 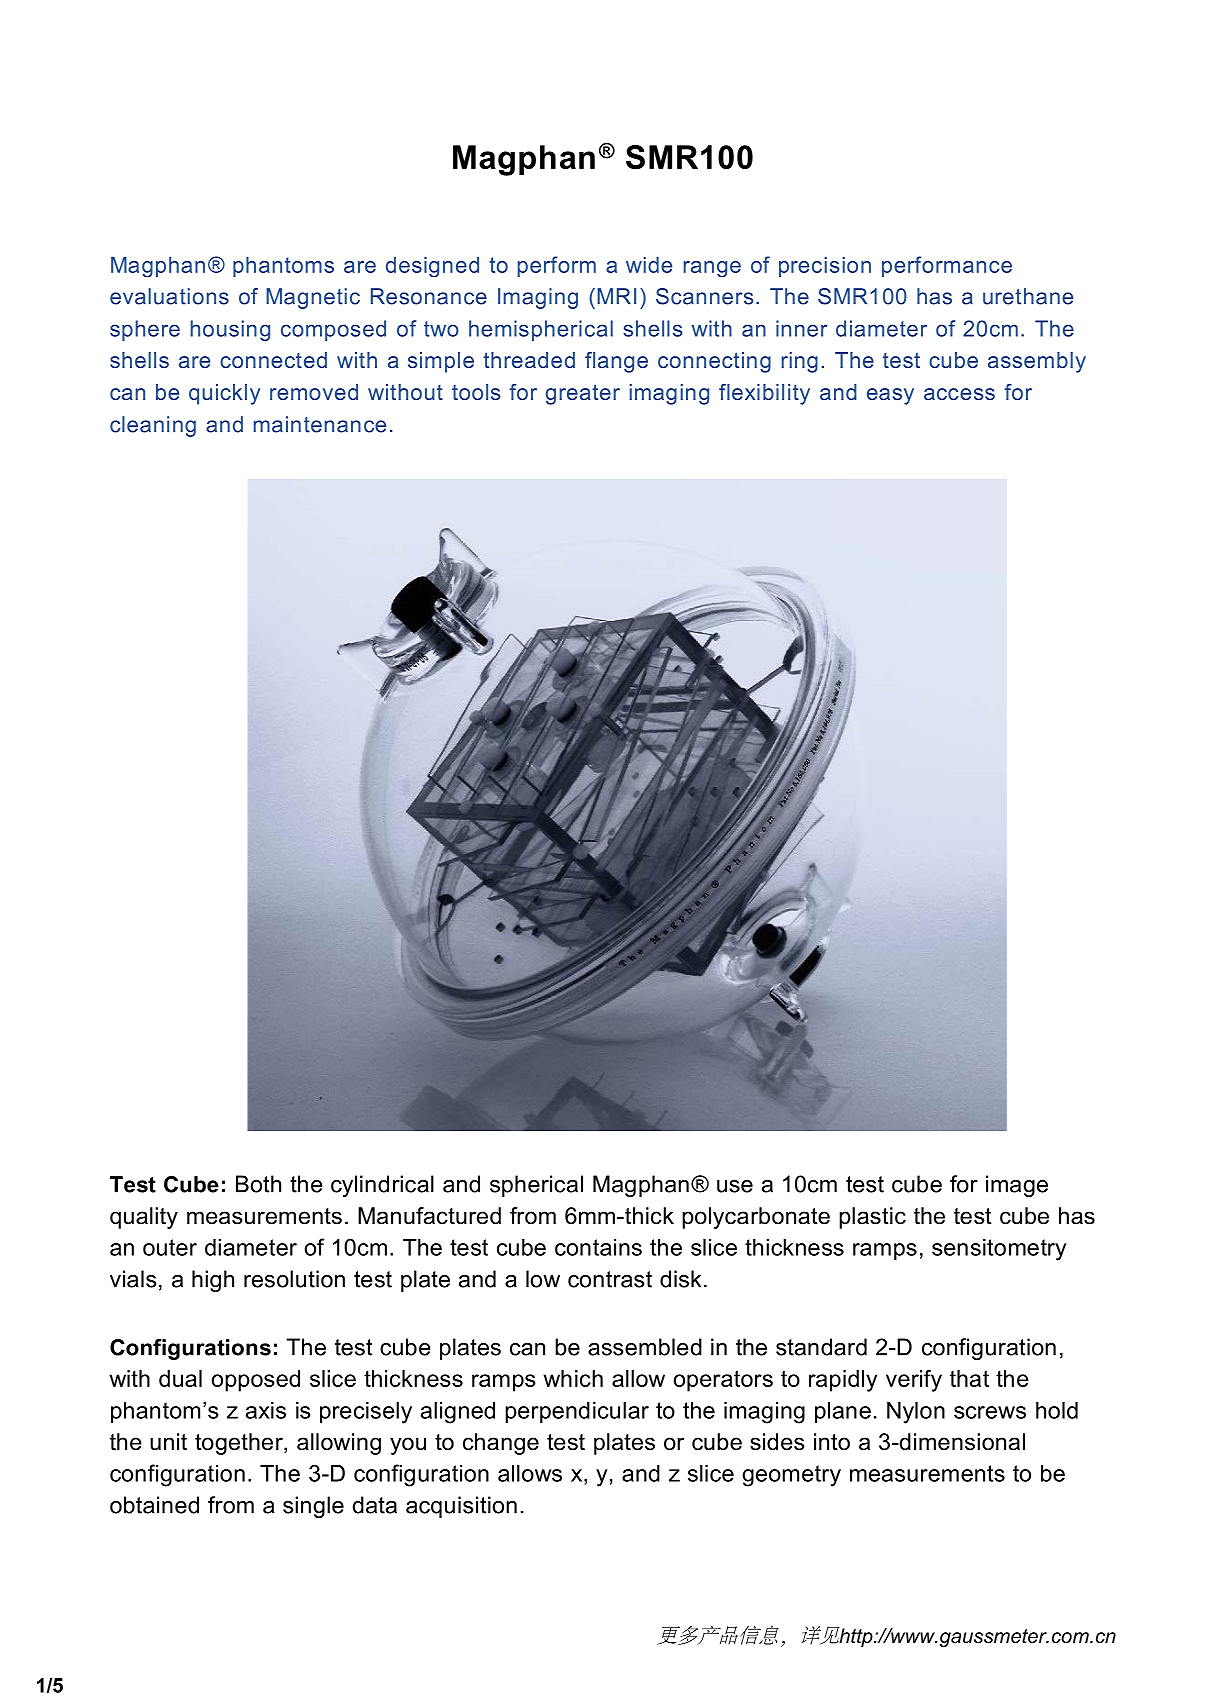 What do you see at coordinates (1017, 1186) in the screenshot?
I see `image` at bounding box center [1017, 1186].
